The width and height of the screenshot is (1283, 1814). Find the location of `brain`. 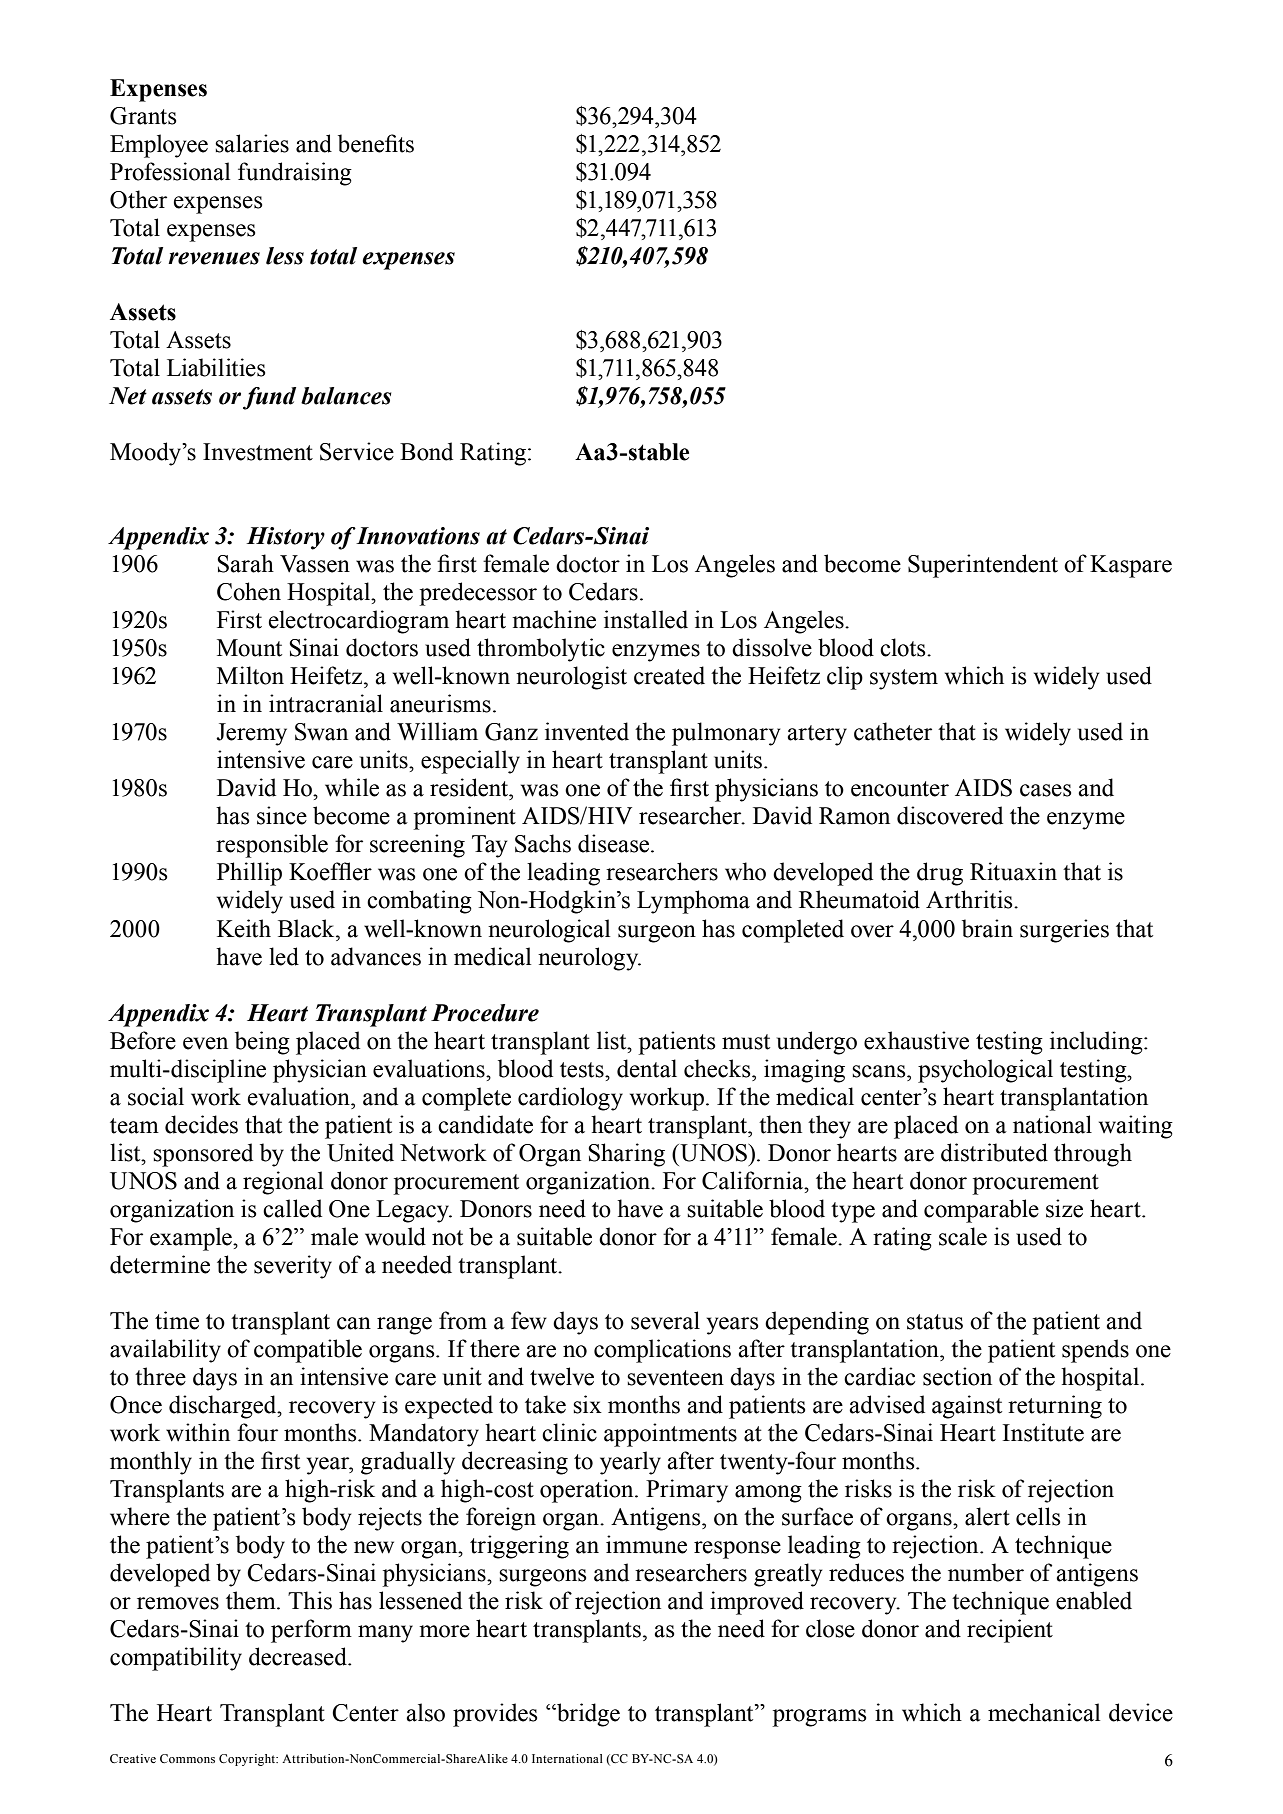

brain is located at coordinates (987, 928).
